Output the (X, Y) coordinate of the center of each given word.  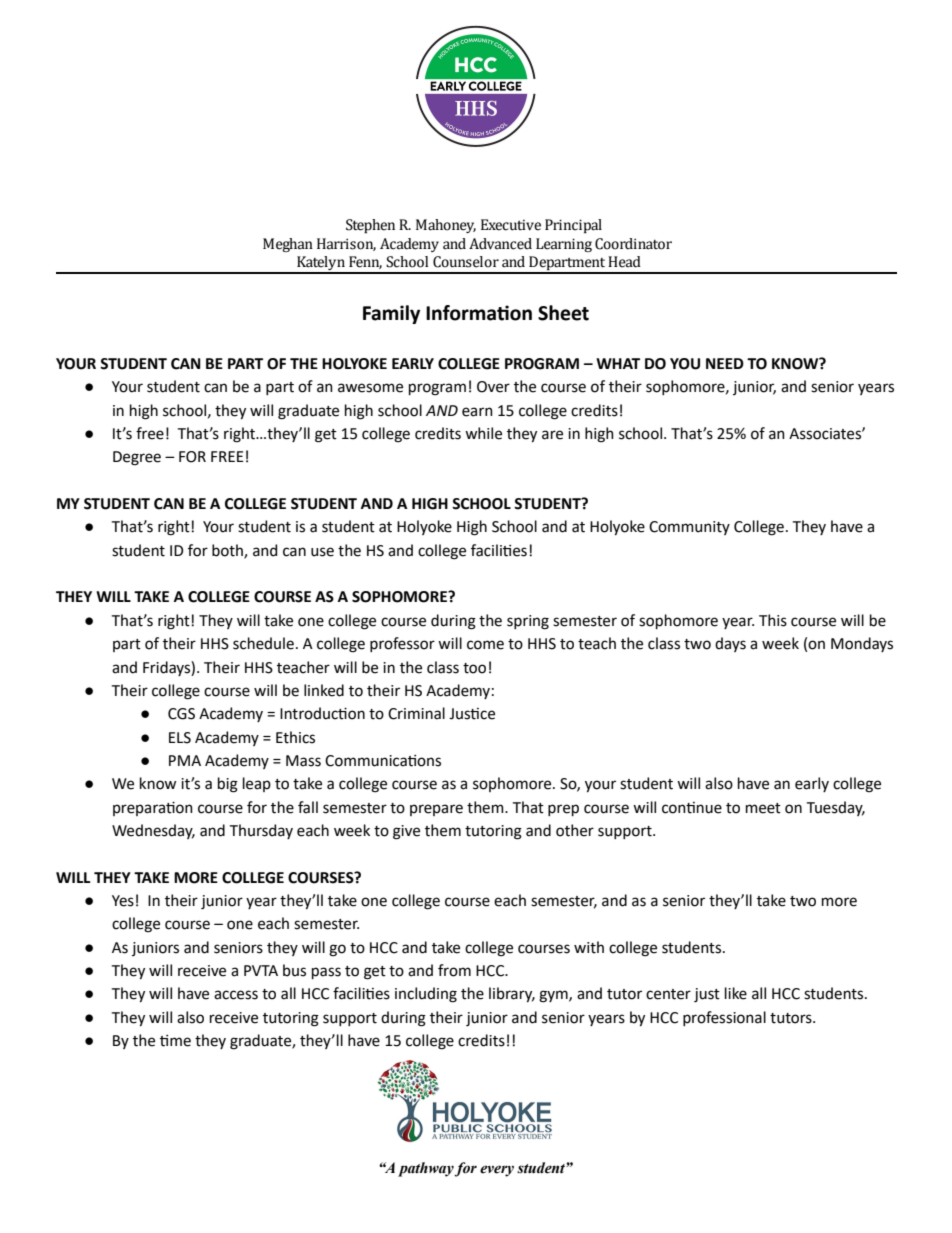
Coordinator (633, 244)
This (773, 620)
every (497, 1171)
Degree (137, 458)
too (474, 668)
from (454, 970)
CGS (181, 714)
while (483, 433)
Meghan (288, 245)
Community (689, 528)
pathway (426, 1169)
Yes (123, 901)
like (736, 993)
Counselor (466, 262)
